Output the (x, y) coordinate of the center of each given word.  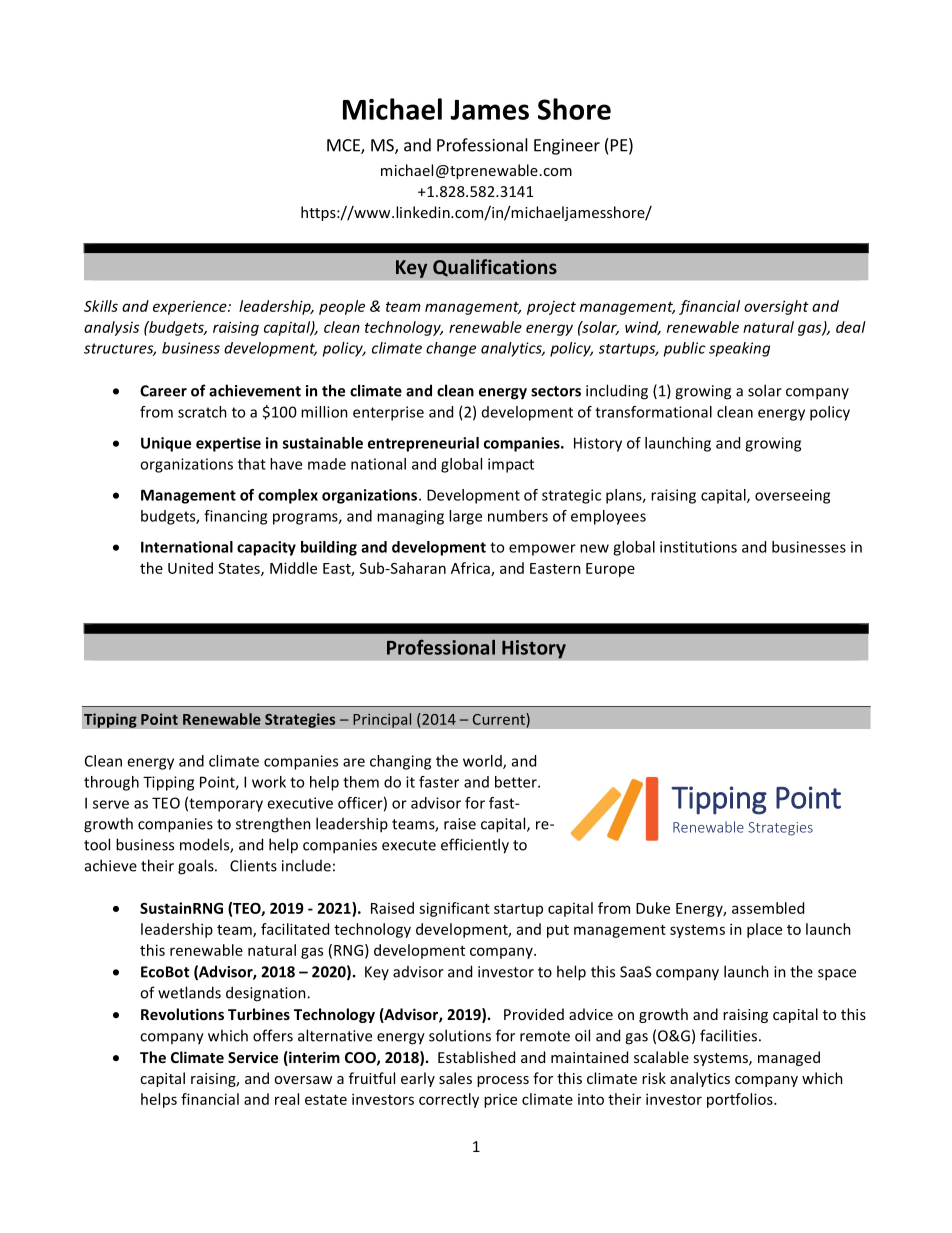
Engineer (567, 147)
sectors (556, 391)
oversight (776, 307)
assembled (768, 908)
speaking (739, 349)
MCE (344, 146)
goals (197, 867)
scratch (202, 412)
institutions (698, 547)
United (190, 568)
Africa (471, 569)
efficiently (475, 846)
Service (253, 1057)
